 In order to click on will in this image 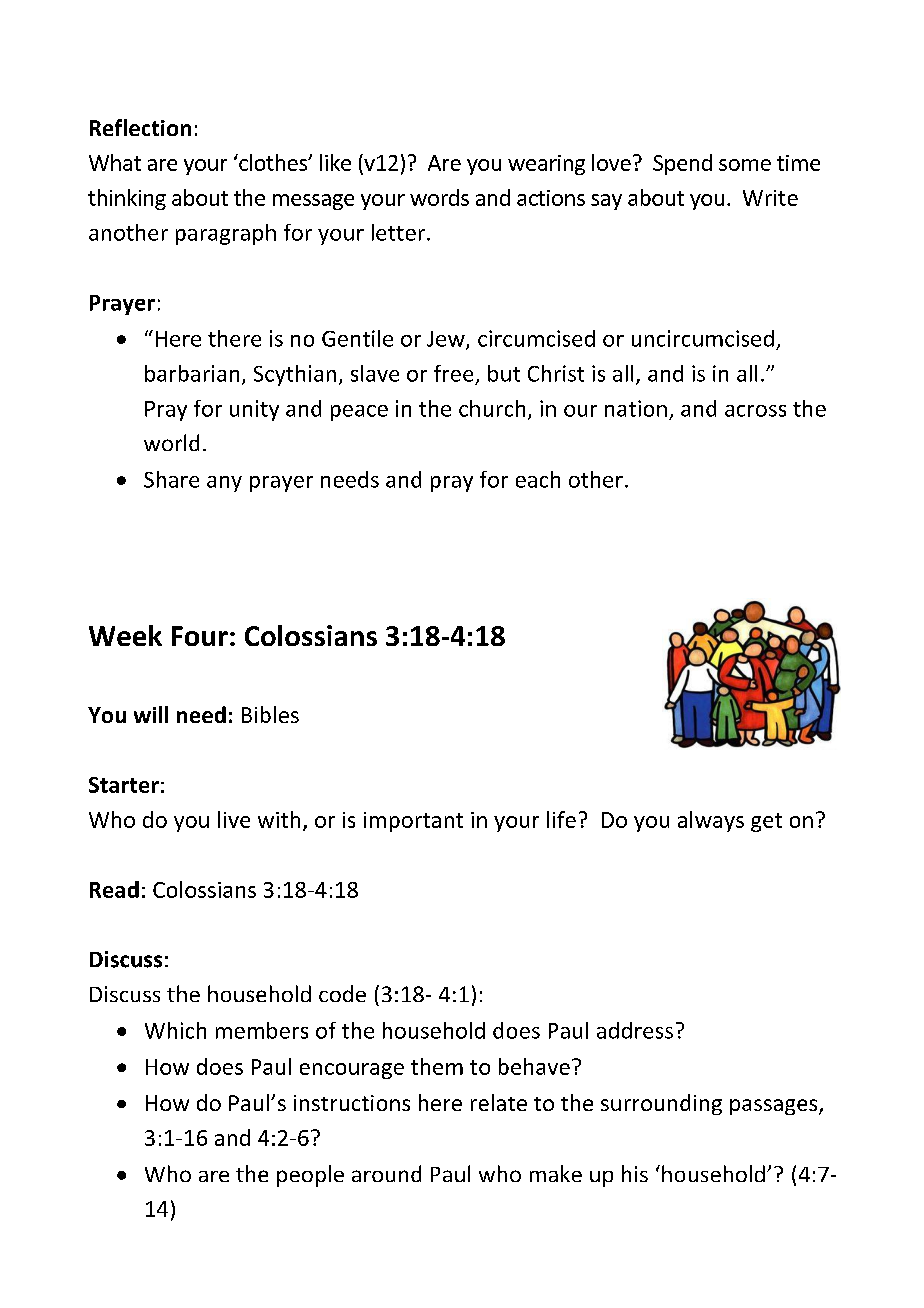, I will do `click(151, 714)`.
